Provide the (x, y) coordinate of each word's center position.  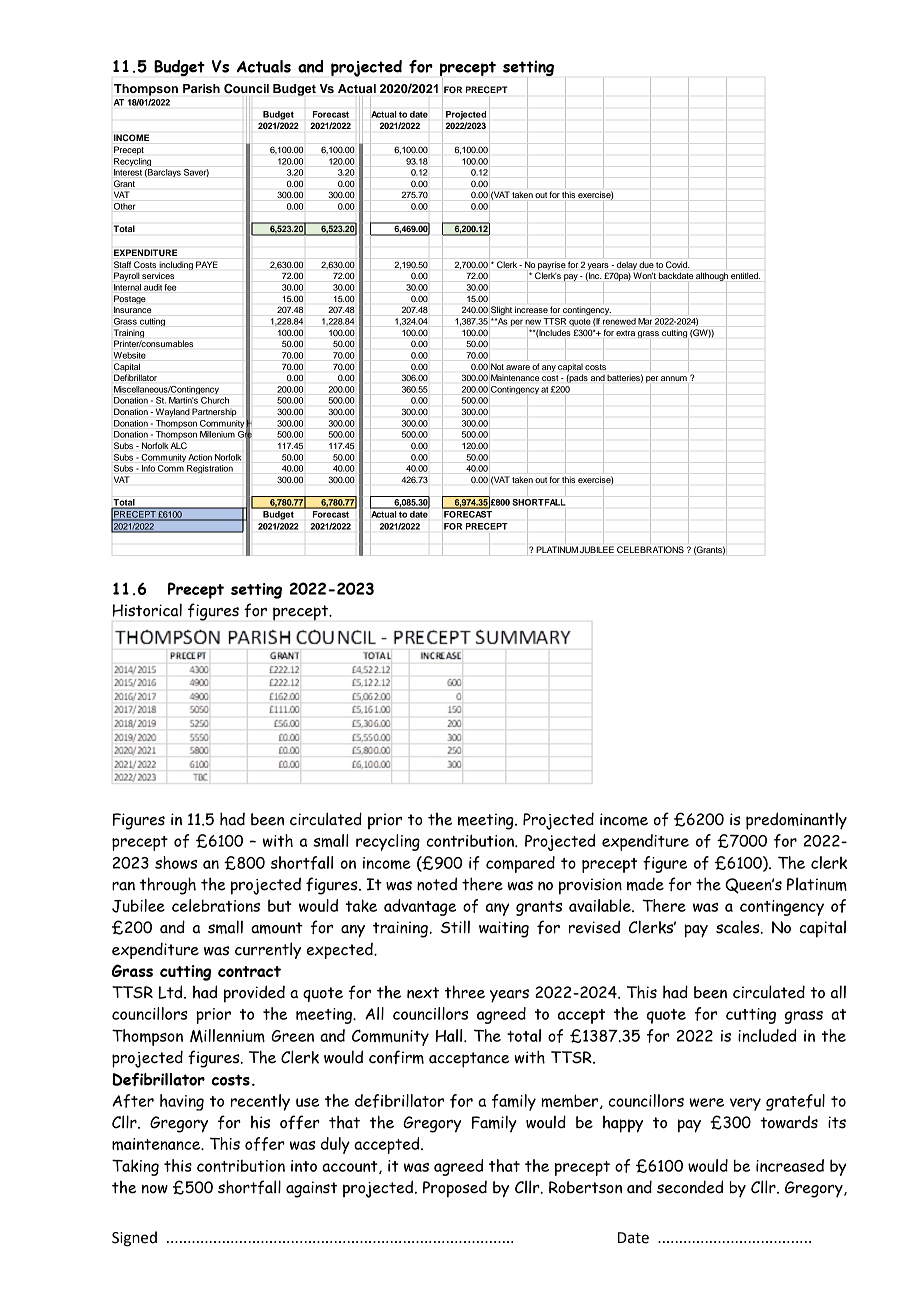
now (155, 1189)
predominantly (796, 821)
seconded (690, 1187)
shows (176, 862)
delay (627, 265)
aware (518, 367)
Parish (201, 88)
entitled (745, 275)
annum (674, 378)
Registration (210, 469)
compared (520, 864)
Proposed (455, 1189)
